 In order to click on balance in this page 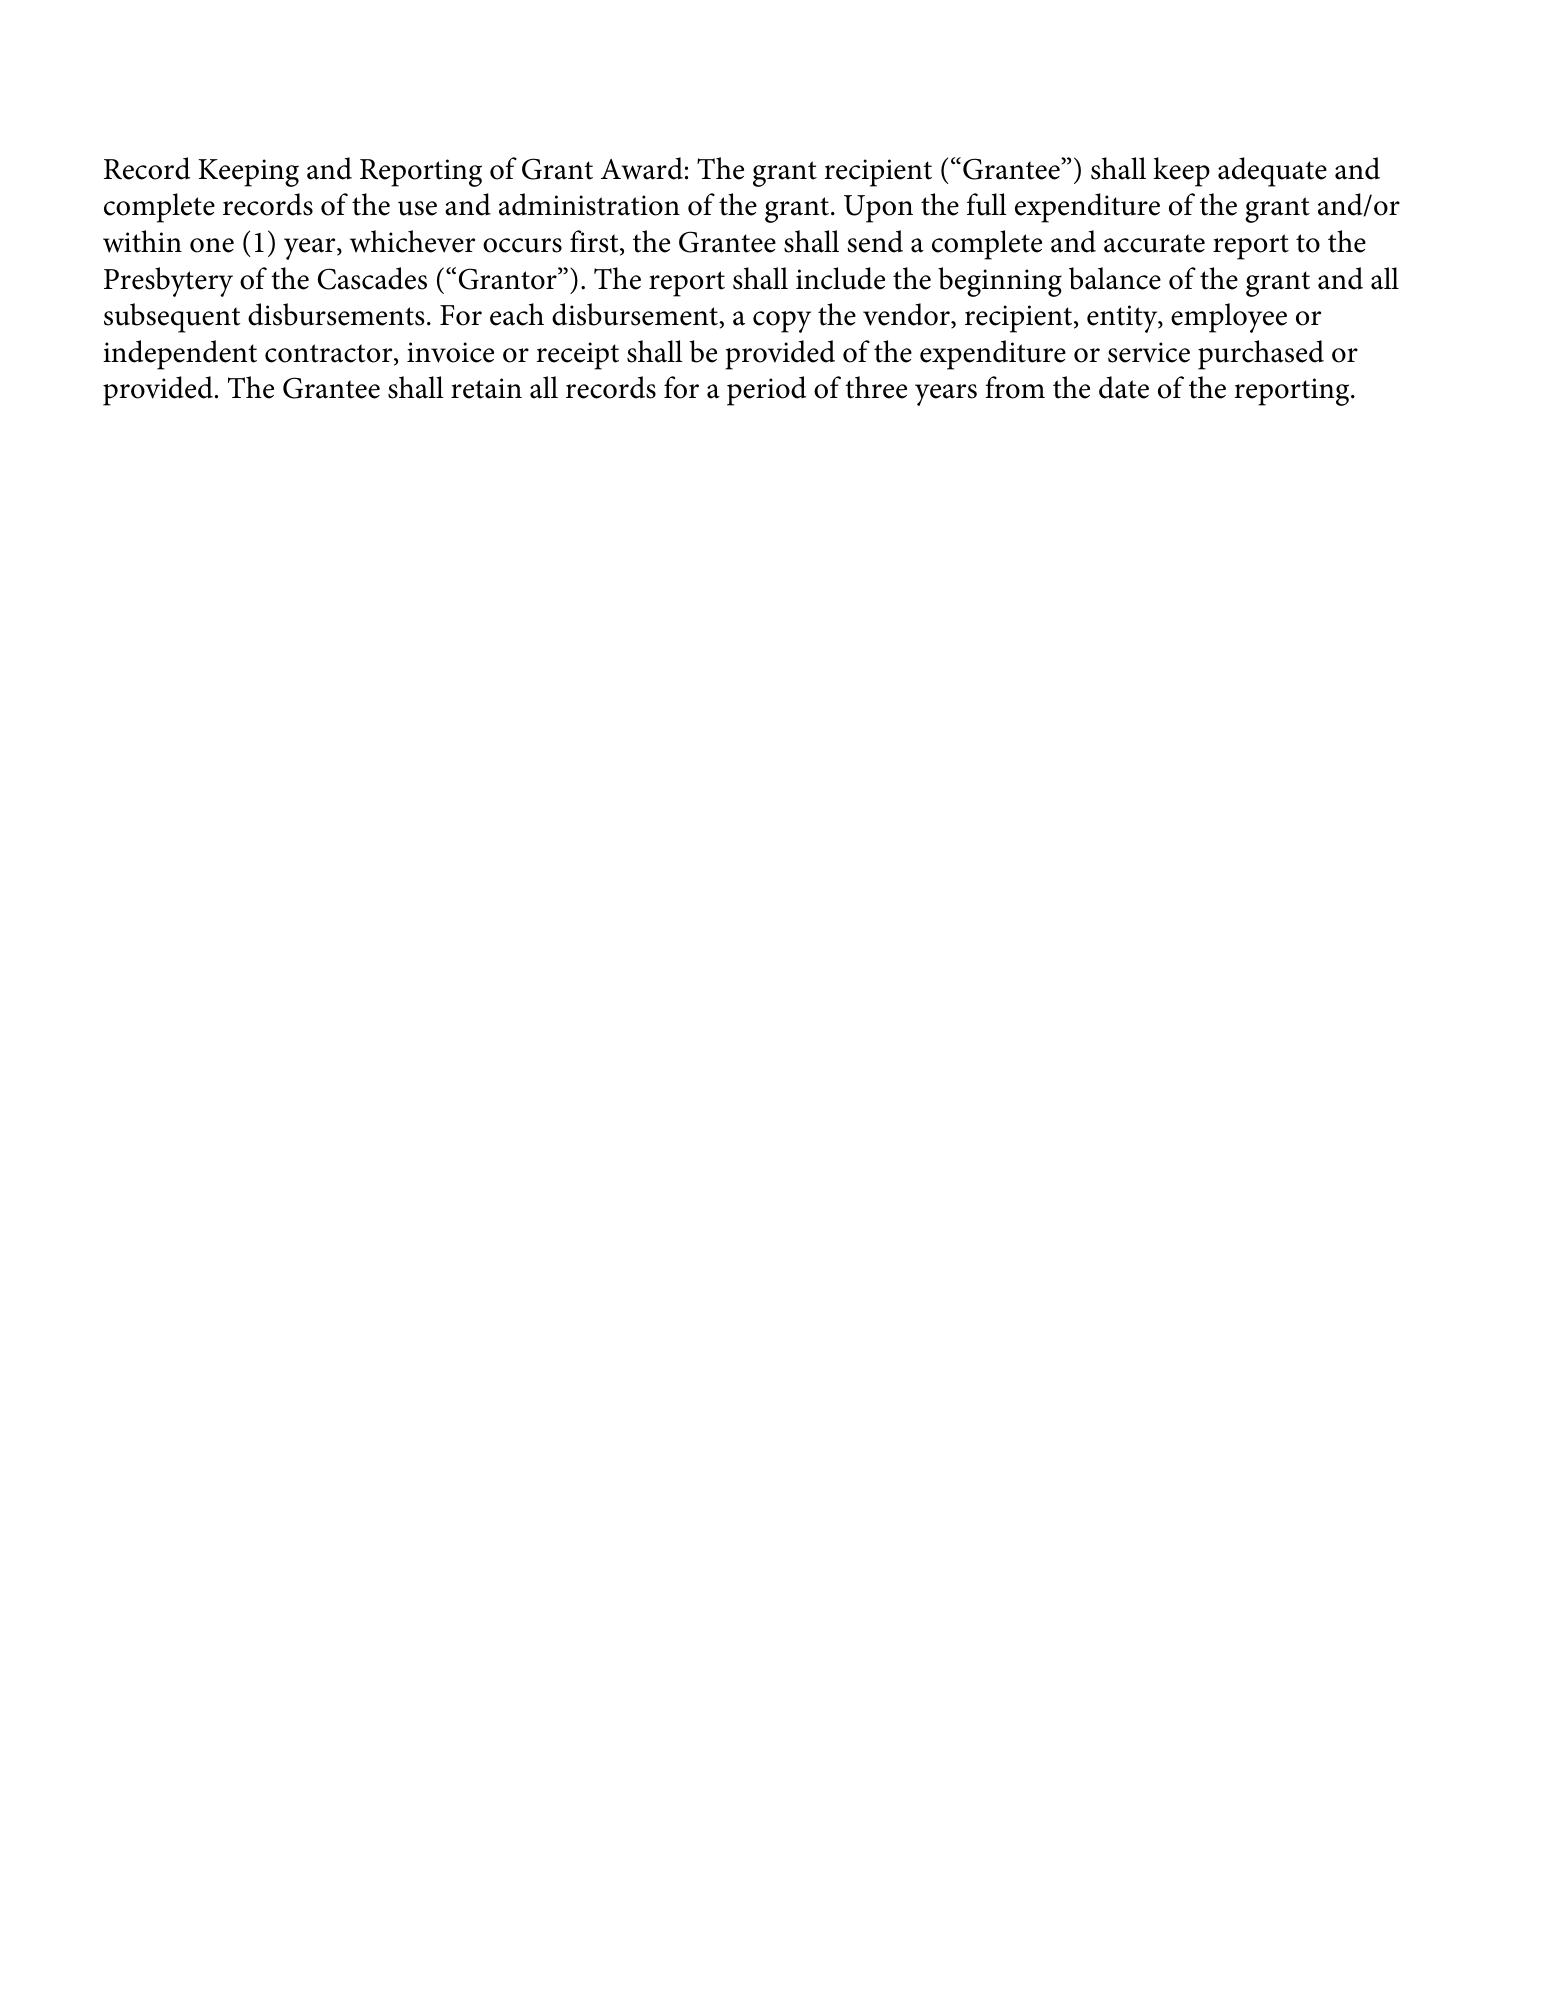, I will do `click(1115, 278)`.
